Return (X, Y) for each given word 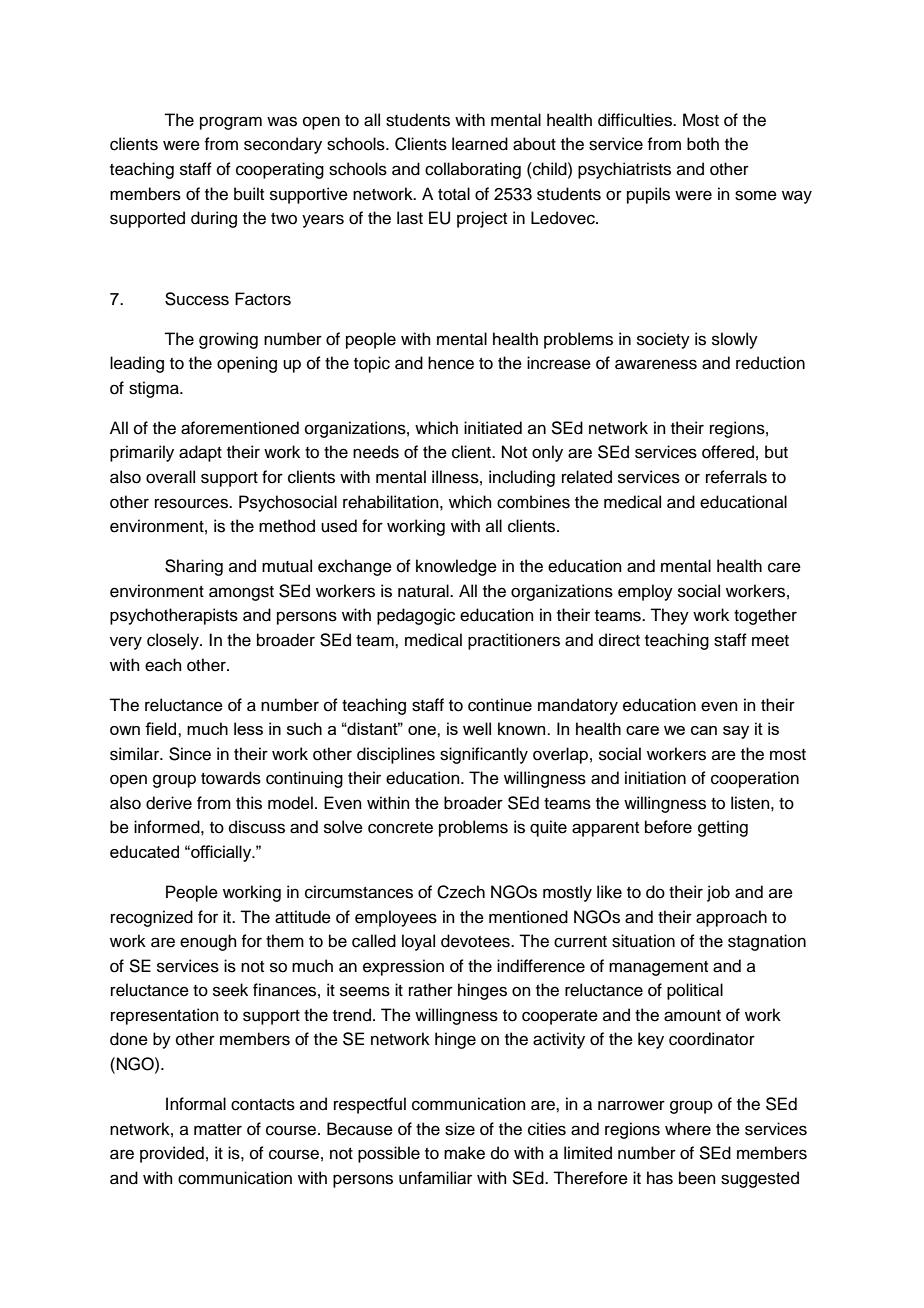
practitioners (514, 641)
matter (218, 1130)
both (703, 144)
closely (174, 641)
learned (480, 144)
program (231, 123)
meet (770, 641)
